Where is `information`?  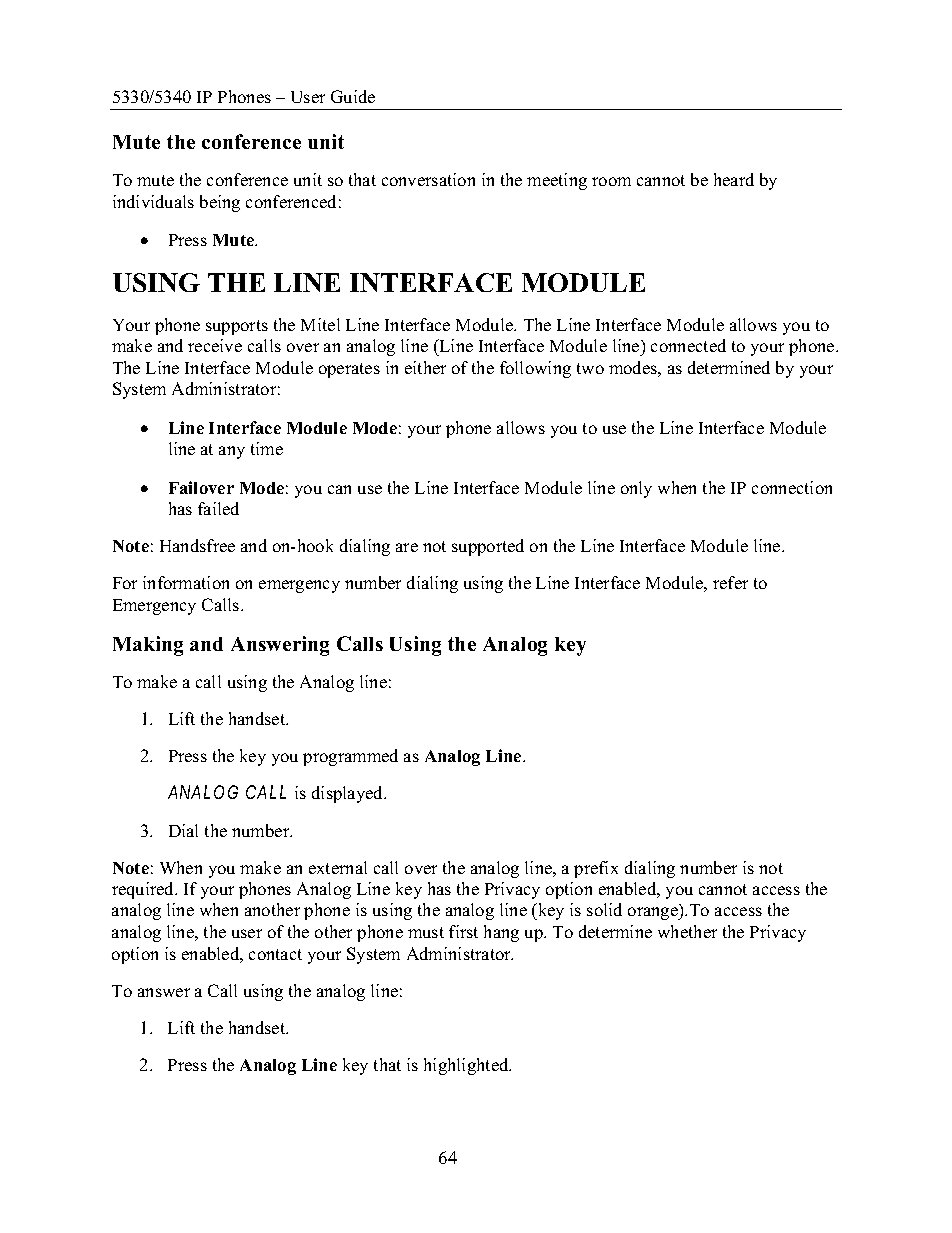 information is located at coordinates (186, 582).
